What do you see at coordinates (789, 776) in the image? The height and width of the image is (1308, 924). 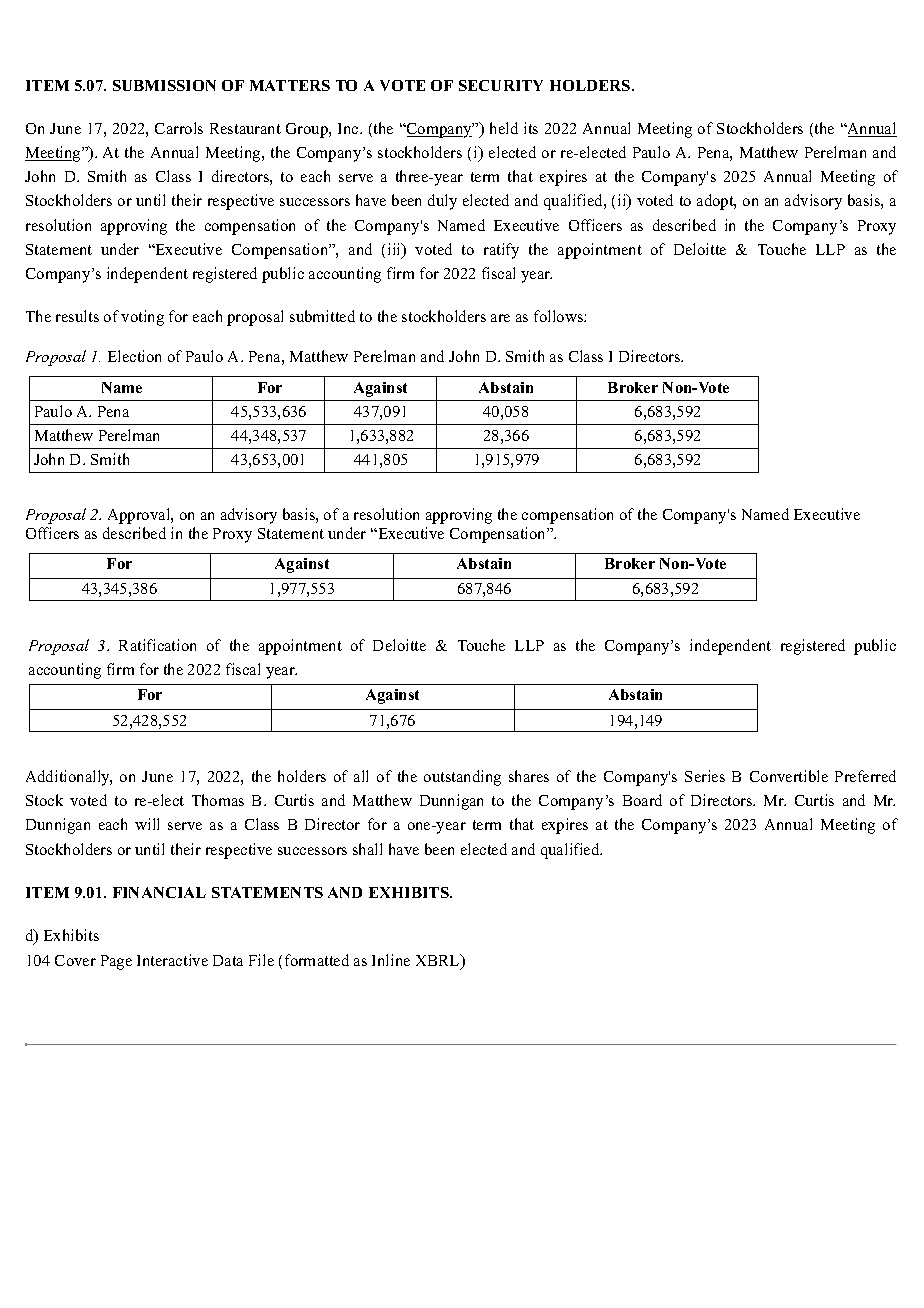 I see `Convertible` at bounding box center [789, 776].
